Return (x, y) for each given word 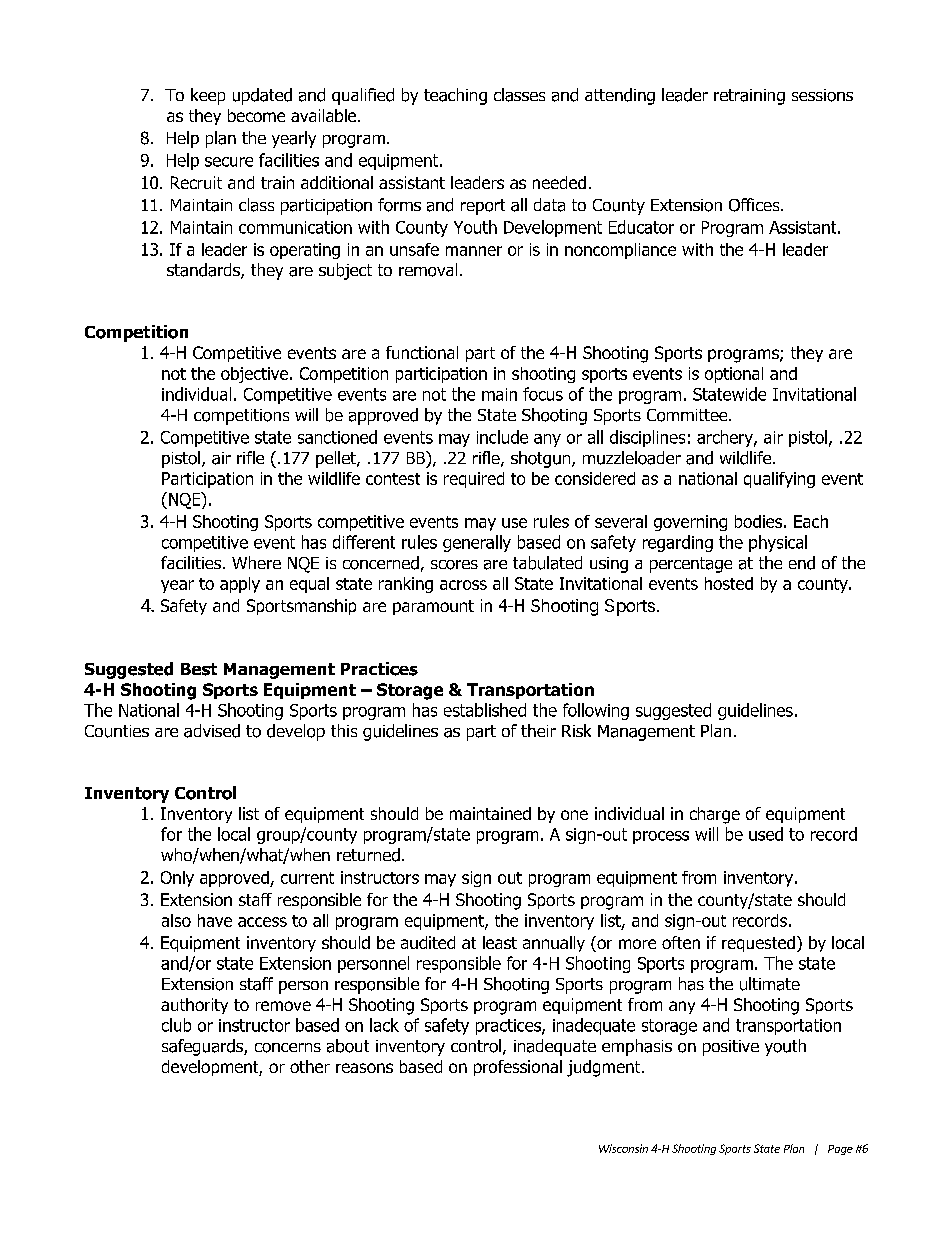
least (500, 942)
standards (204, 271)
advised (212, 731)
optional (734, 375)
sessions (822, 95)
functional (422, 352)
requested (758, 944)
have (215, 920)
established (485, 710)
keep (208, 96)
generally (477, 543)
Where (256, 562)
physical (778, 543)
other (310, 1066)
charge (715, 815)
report (483, 207)
